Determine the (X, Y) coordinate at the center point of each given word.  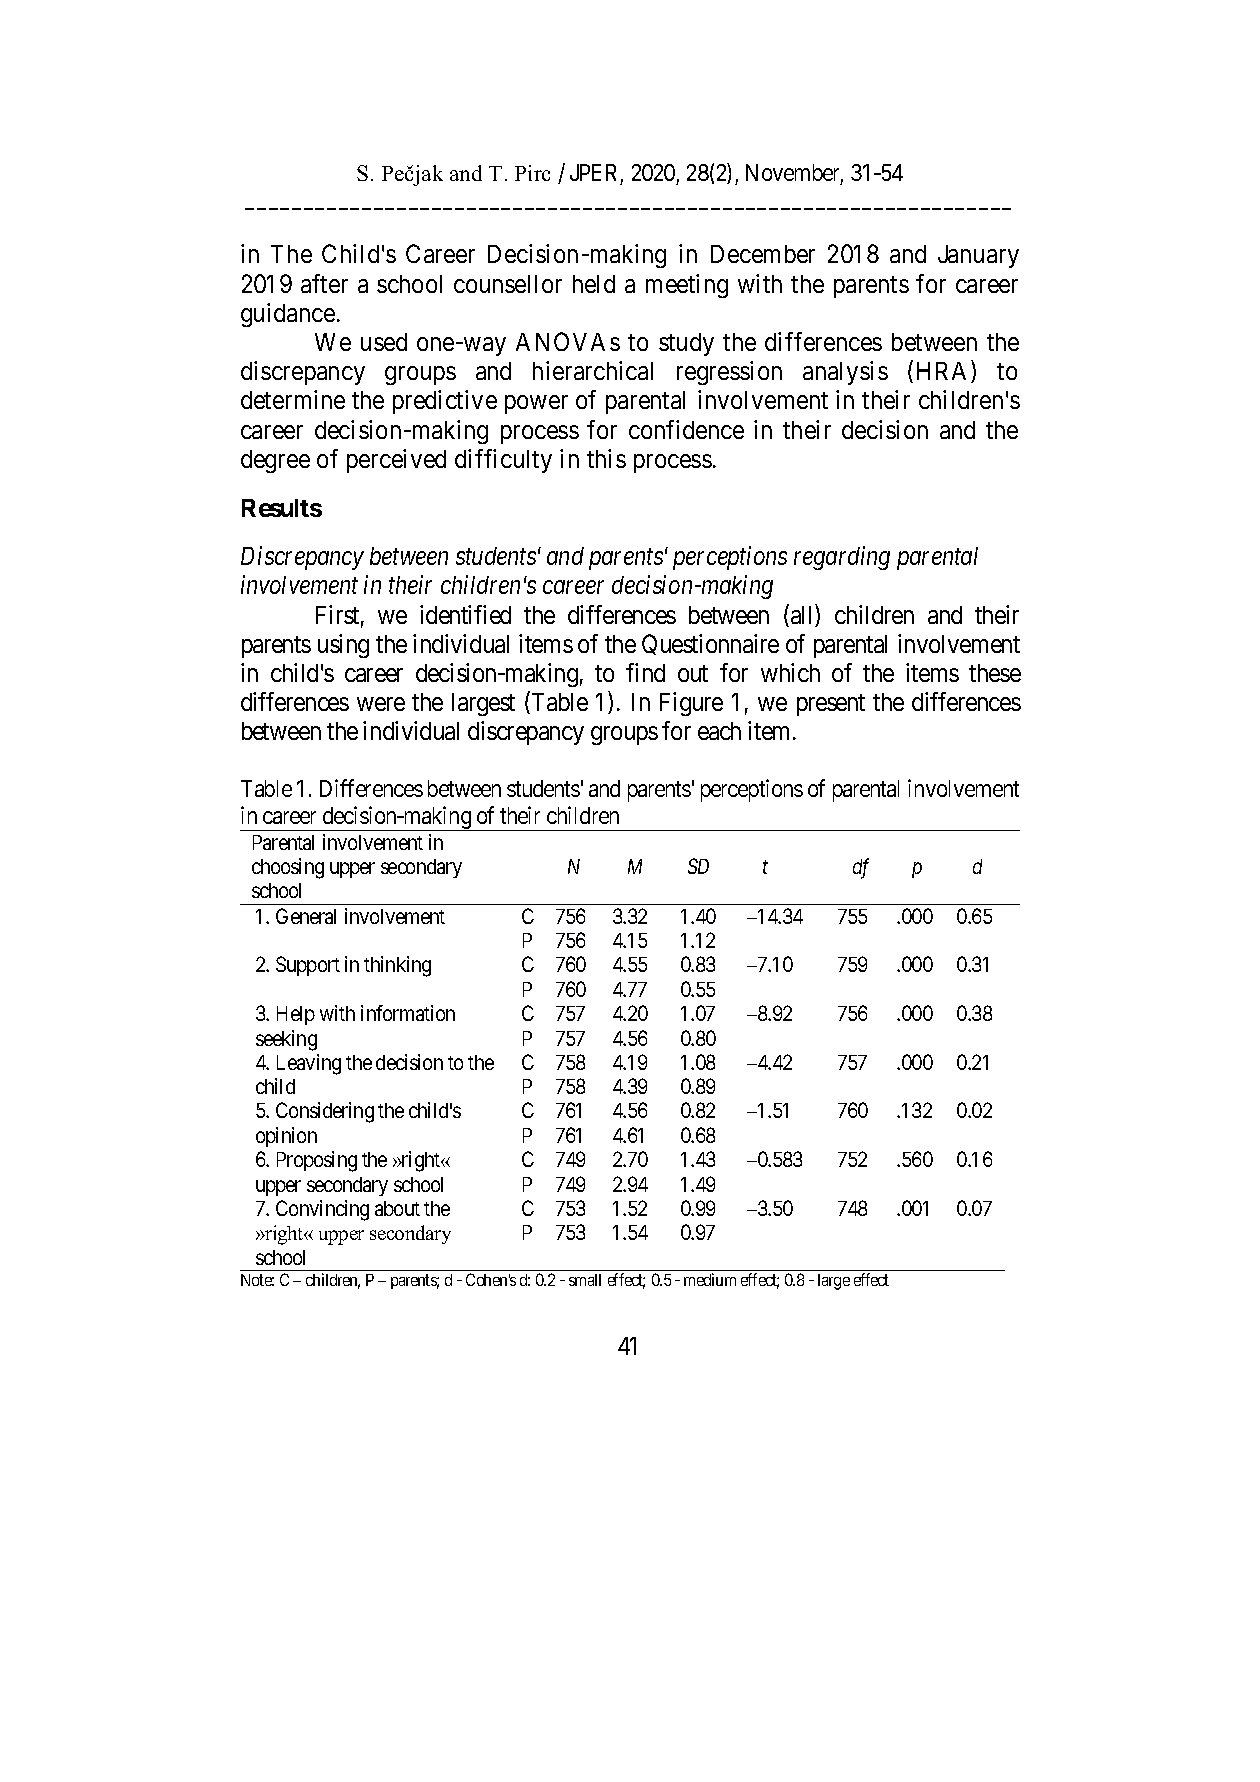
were (381, 704)
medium (710, 1279)
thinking (397, 966)
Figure (691, 704)
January (978, 256)
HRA (944, 372)
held (594, 284)
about (397, 1208)
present (831, 705)
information (408, 1013)
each (719, 731)
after (324, 283)
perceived (396, 461)
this (606, 458)
